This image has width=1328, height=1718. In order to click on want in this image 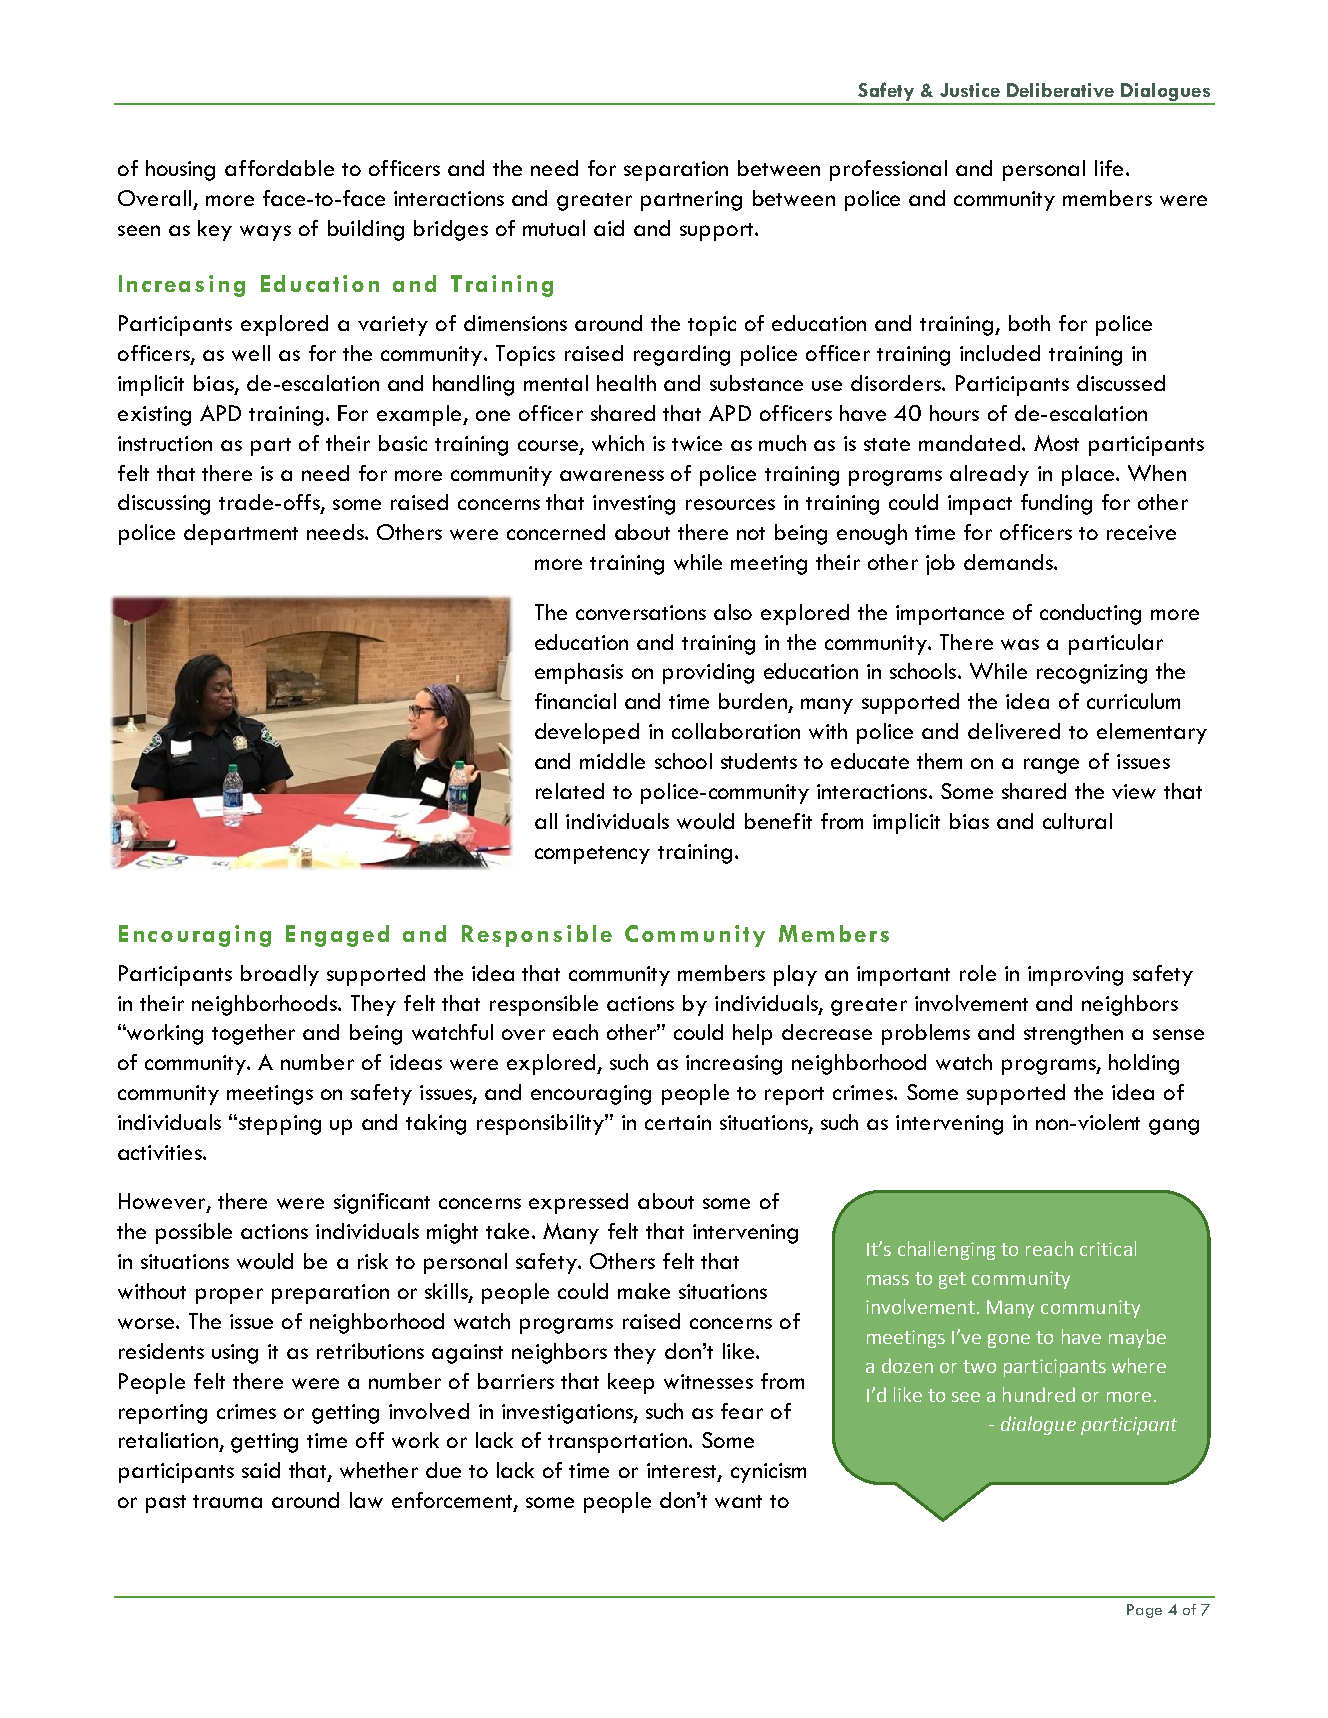, I will do `click(738, 1501)`.
